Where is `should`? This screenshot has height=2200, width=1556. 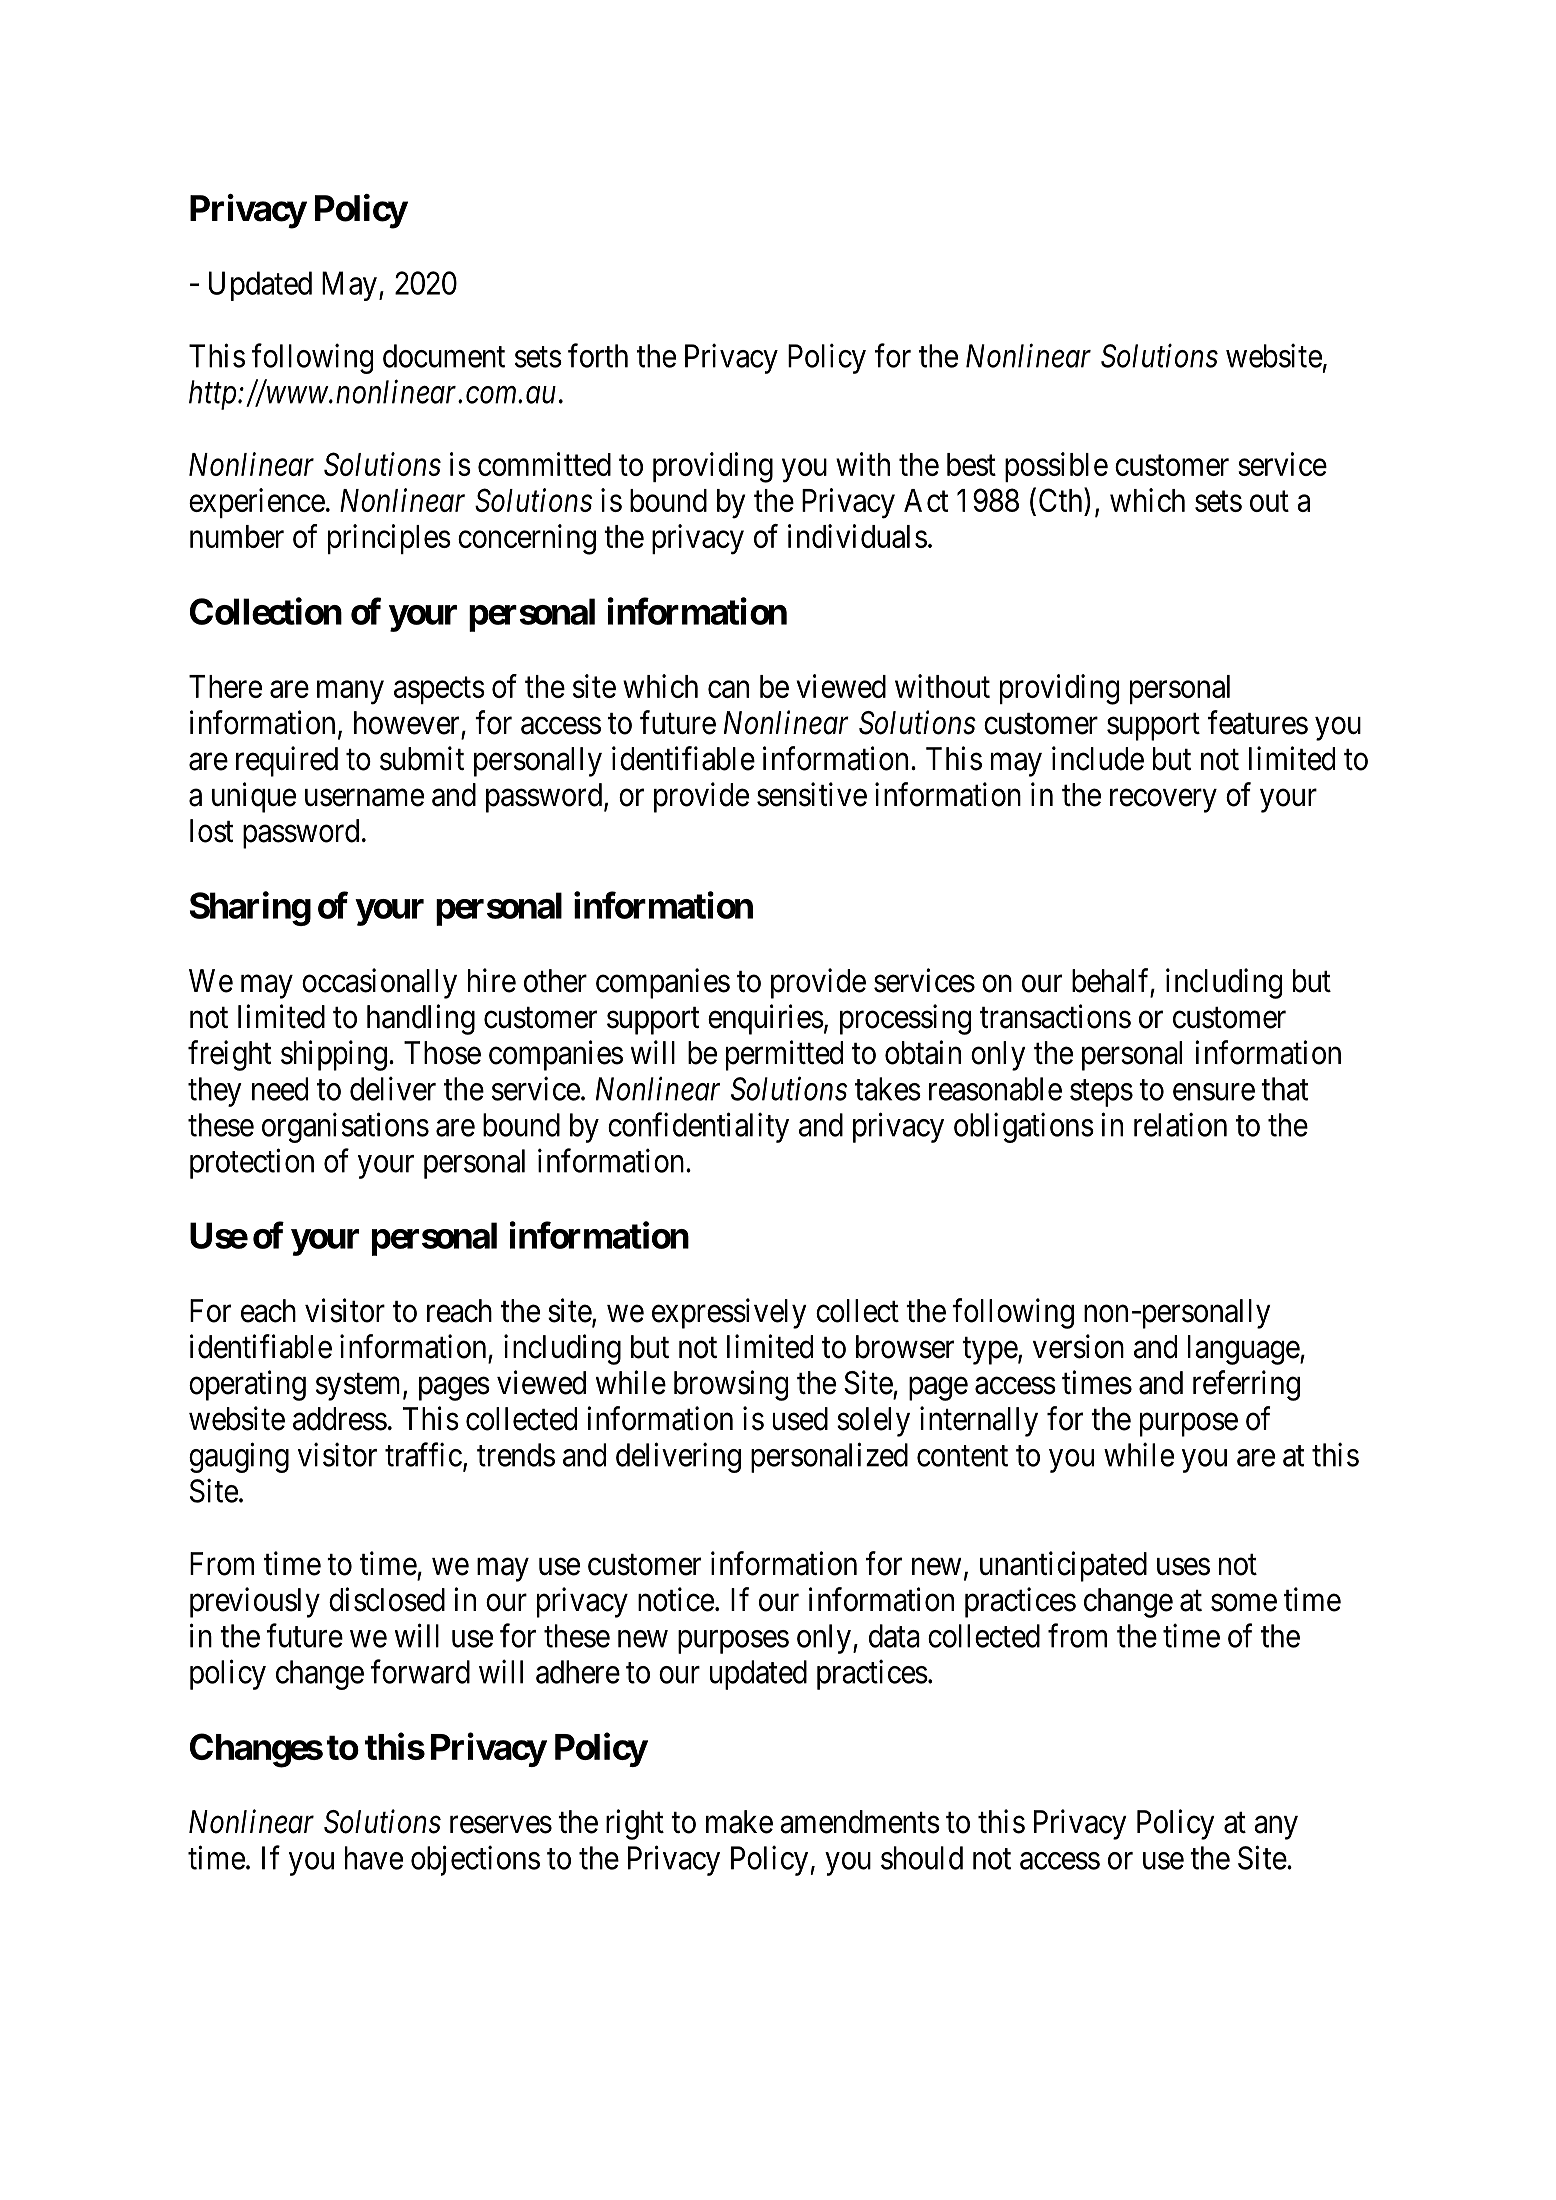
should is located at coordinates (922, 1858).
